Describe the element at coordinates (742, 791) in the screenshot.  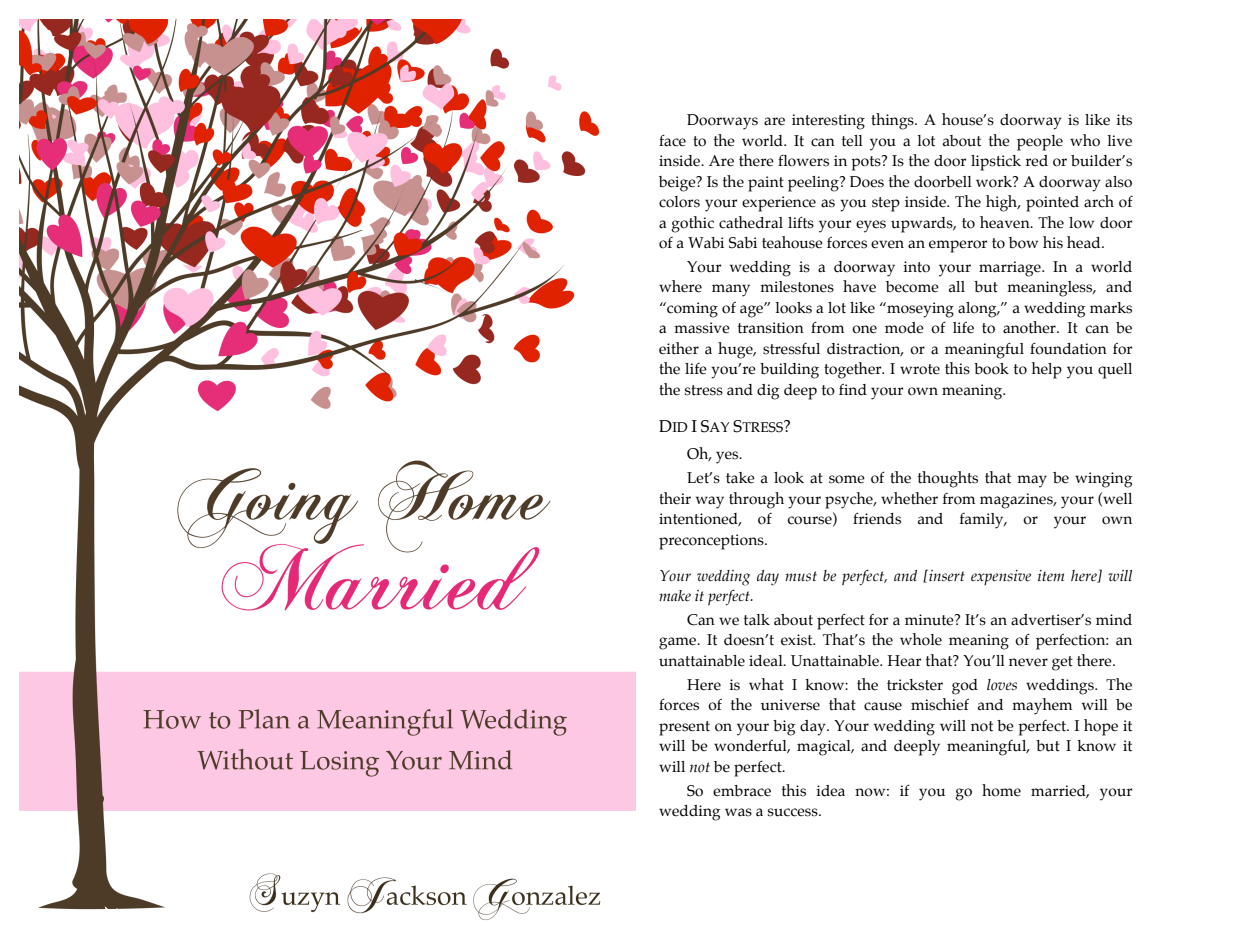
I see `embrace` at that location.
